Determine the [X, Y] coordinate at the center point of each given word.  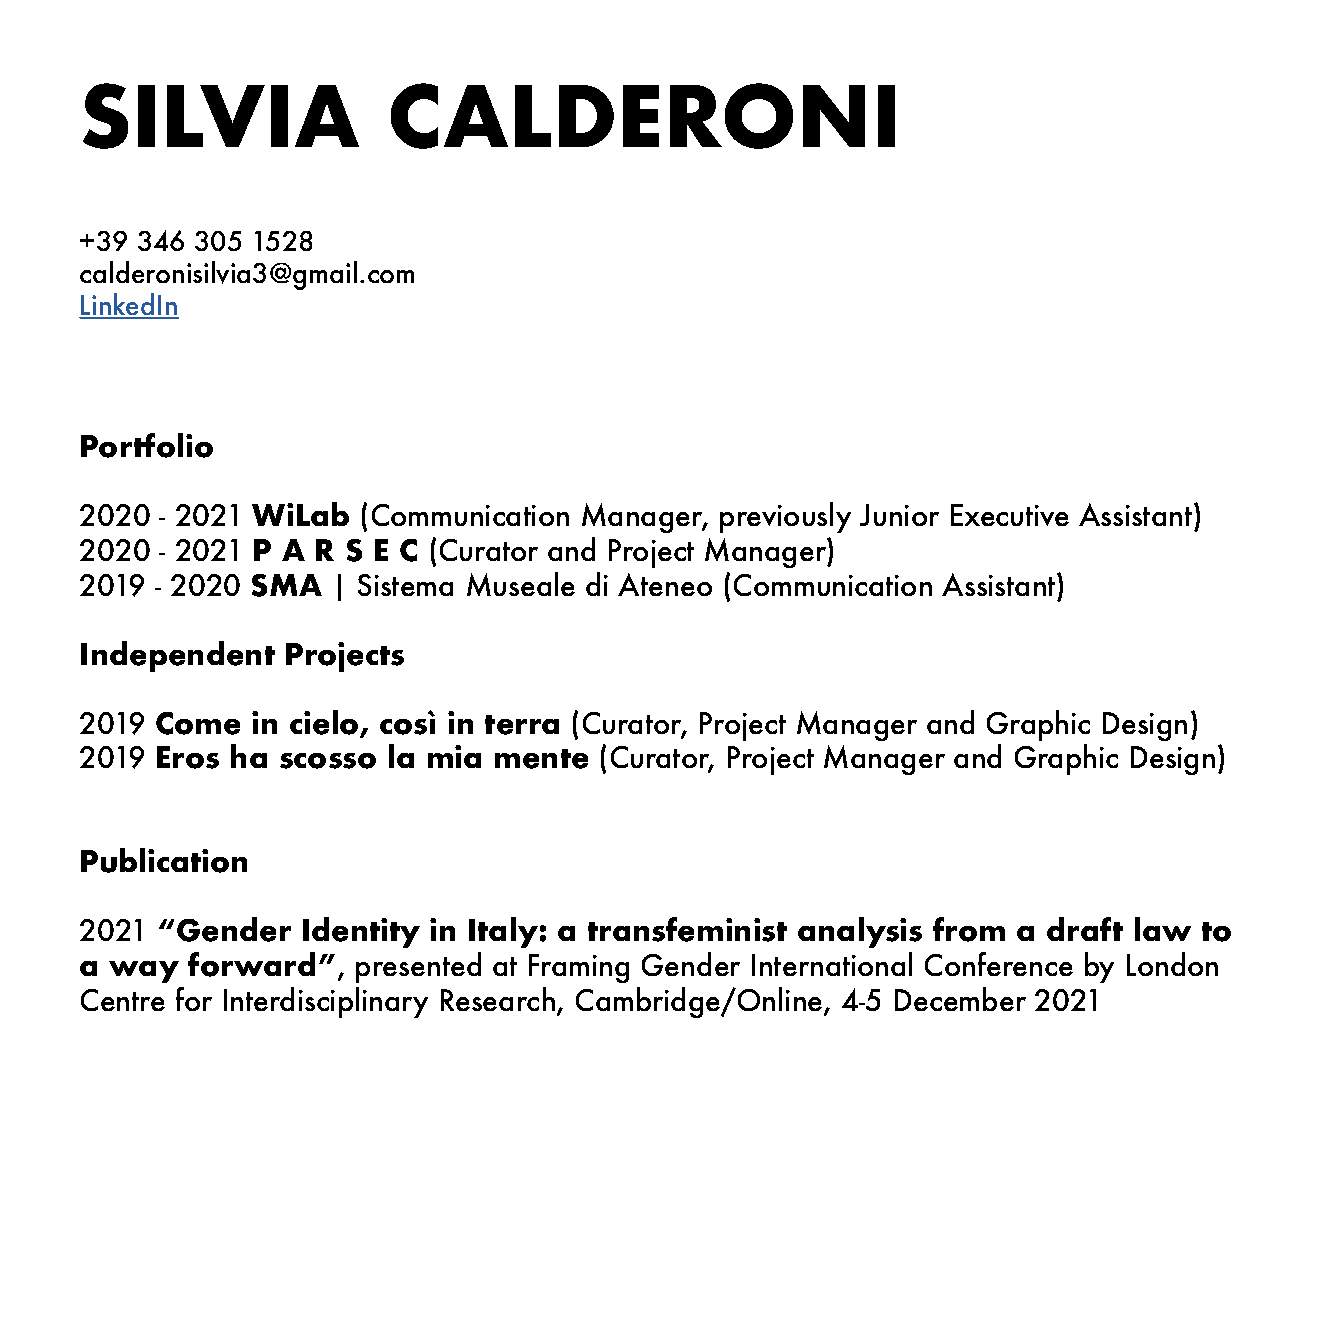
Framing [579, 968]
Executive [1010, 515]
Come [198, 723]
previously [785, 517]
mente [541, 759]
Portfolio [147, 445]
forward [251, 964]
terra [522, 725]
